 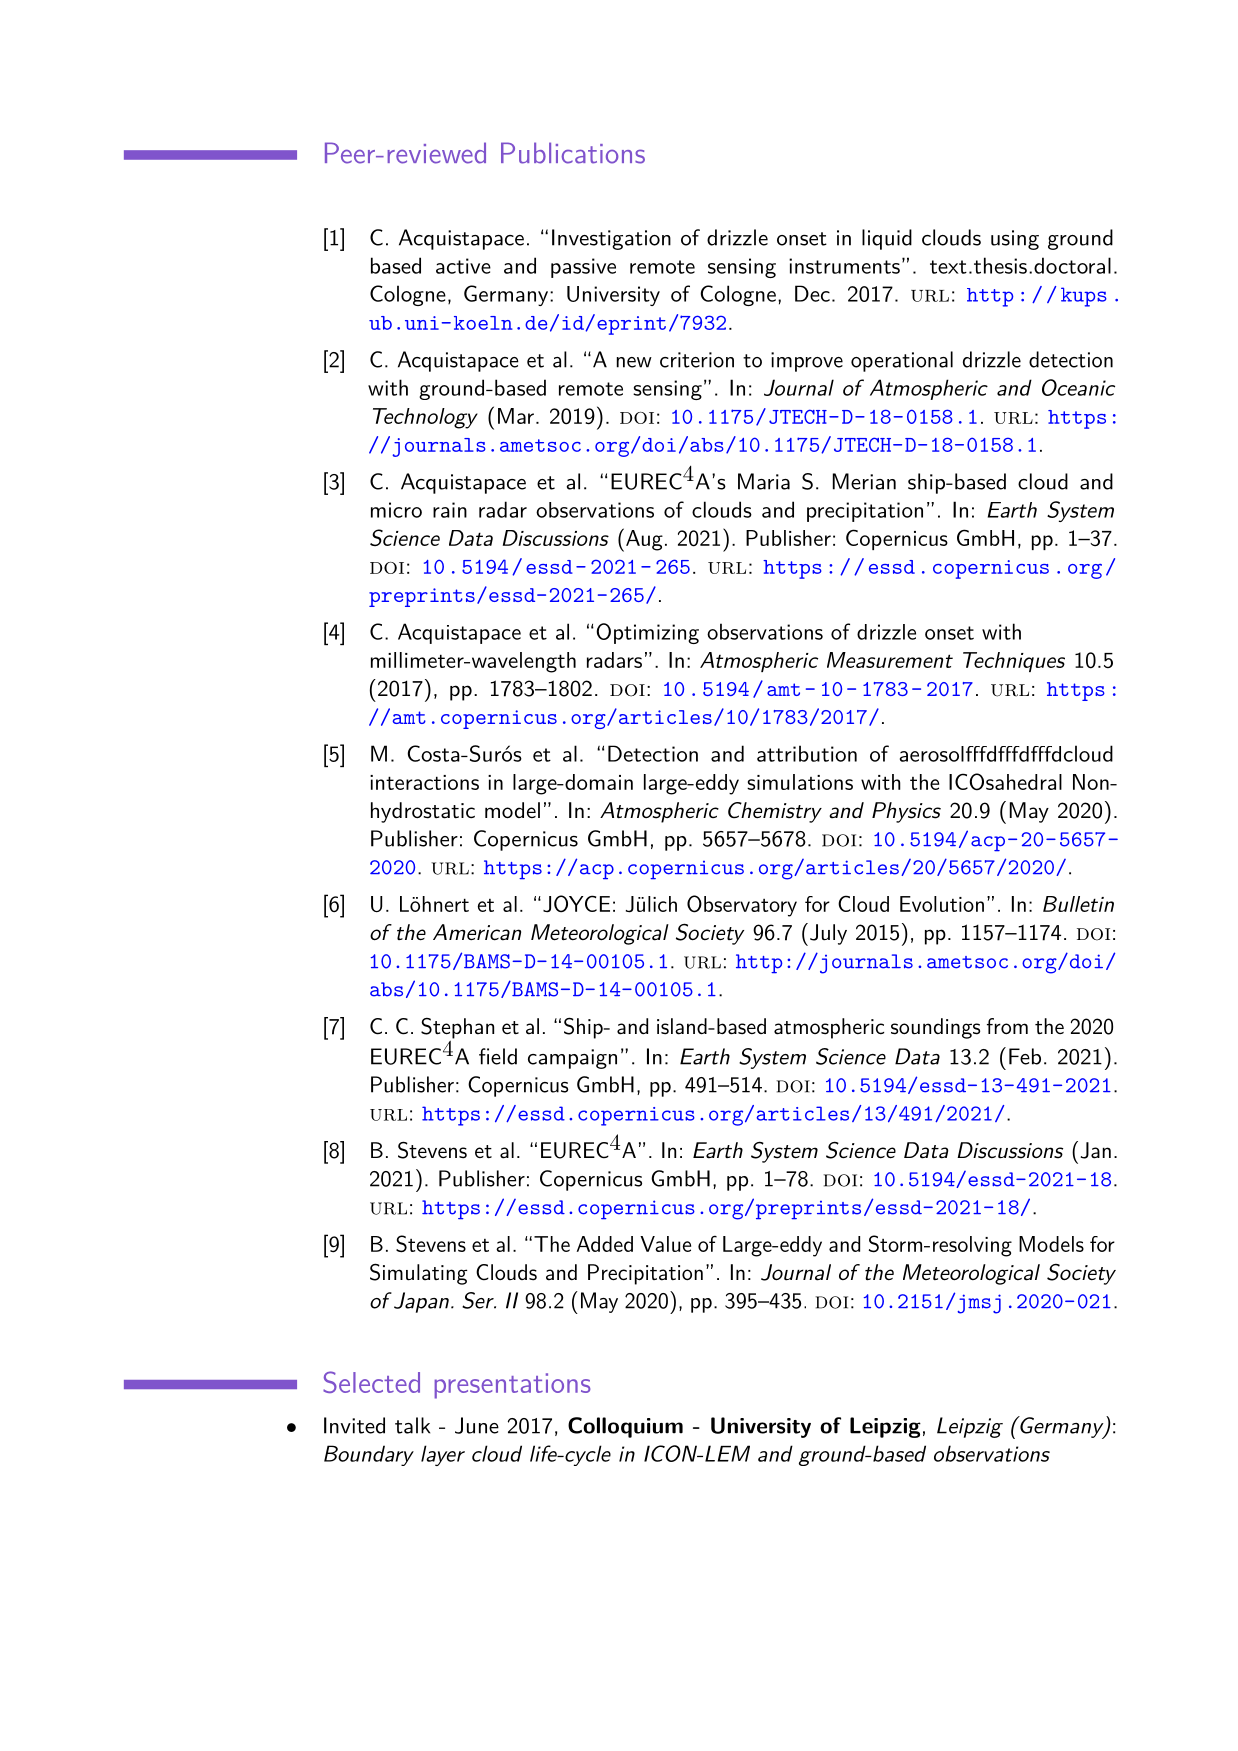 What do you see at coordinates (463, 266) in the screenshot?
I see `active` at bounding box center [463, 266].
